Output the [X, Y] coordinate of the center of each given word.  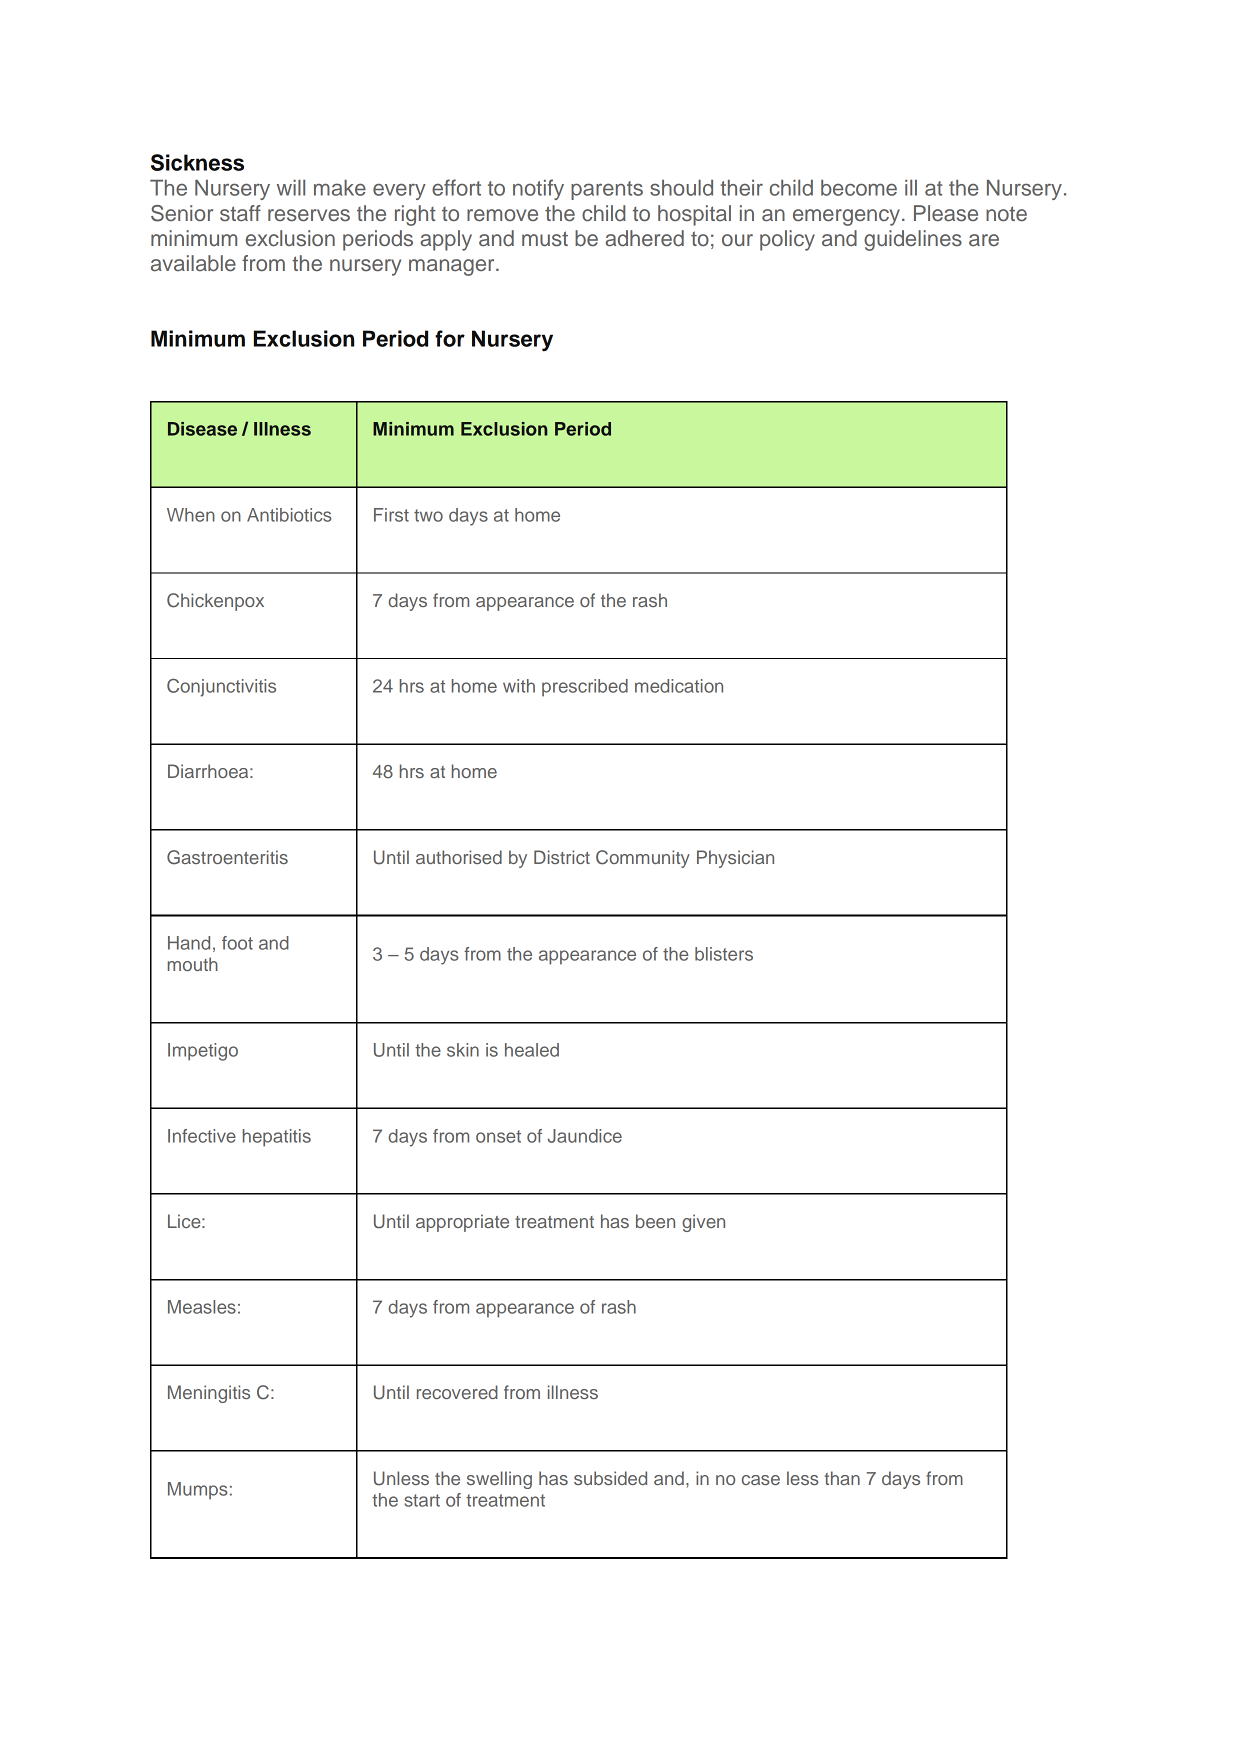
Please [946, 213]
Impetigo [203, 1052]
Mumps [198, 1491]
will [291, 188]
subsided [610, 1478]
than [842, 1478]
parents [607, 190]
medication [679, 686]
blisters [724, 954]
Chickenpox [215, 602]
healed [532, 1050]
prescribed [585, 688]
